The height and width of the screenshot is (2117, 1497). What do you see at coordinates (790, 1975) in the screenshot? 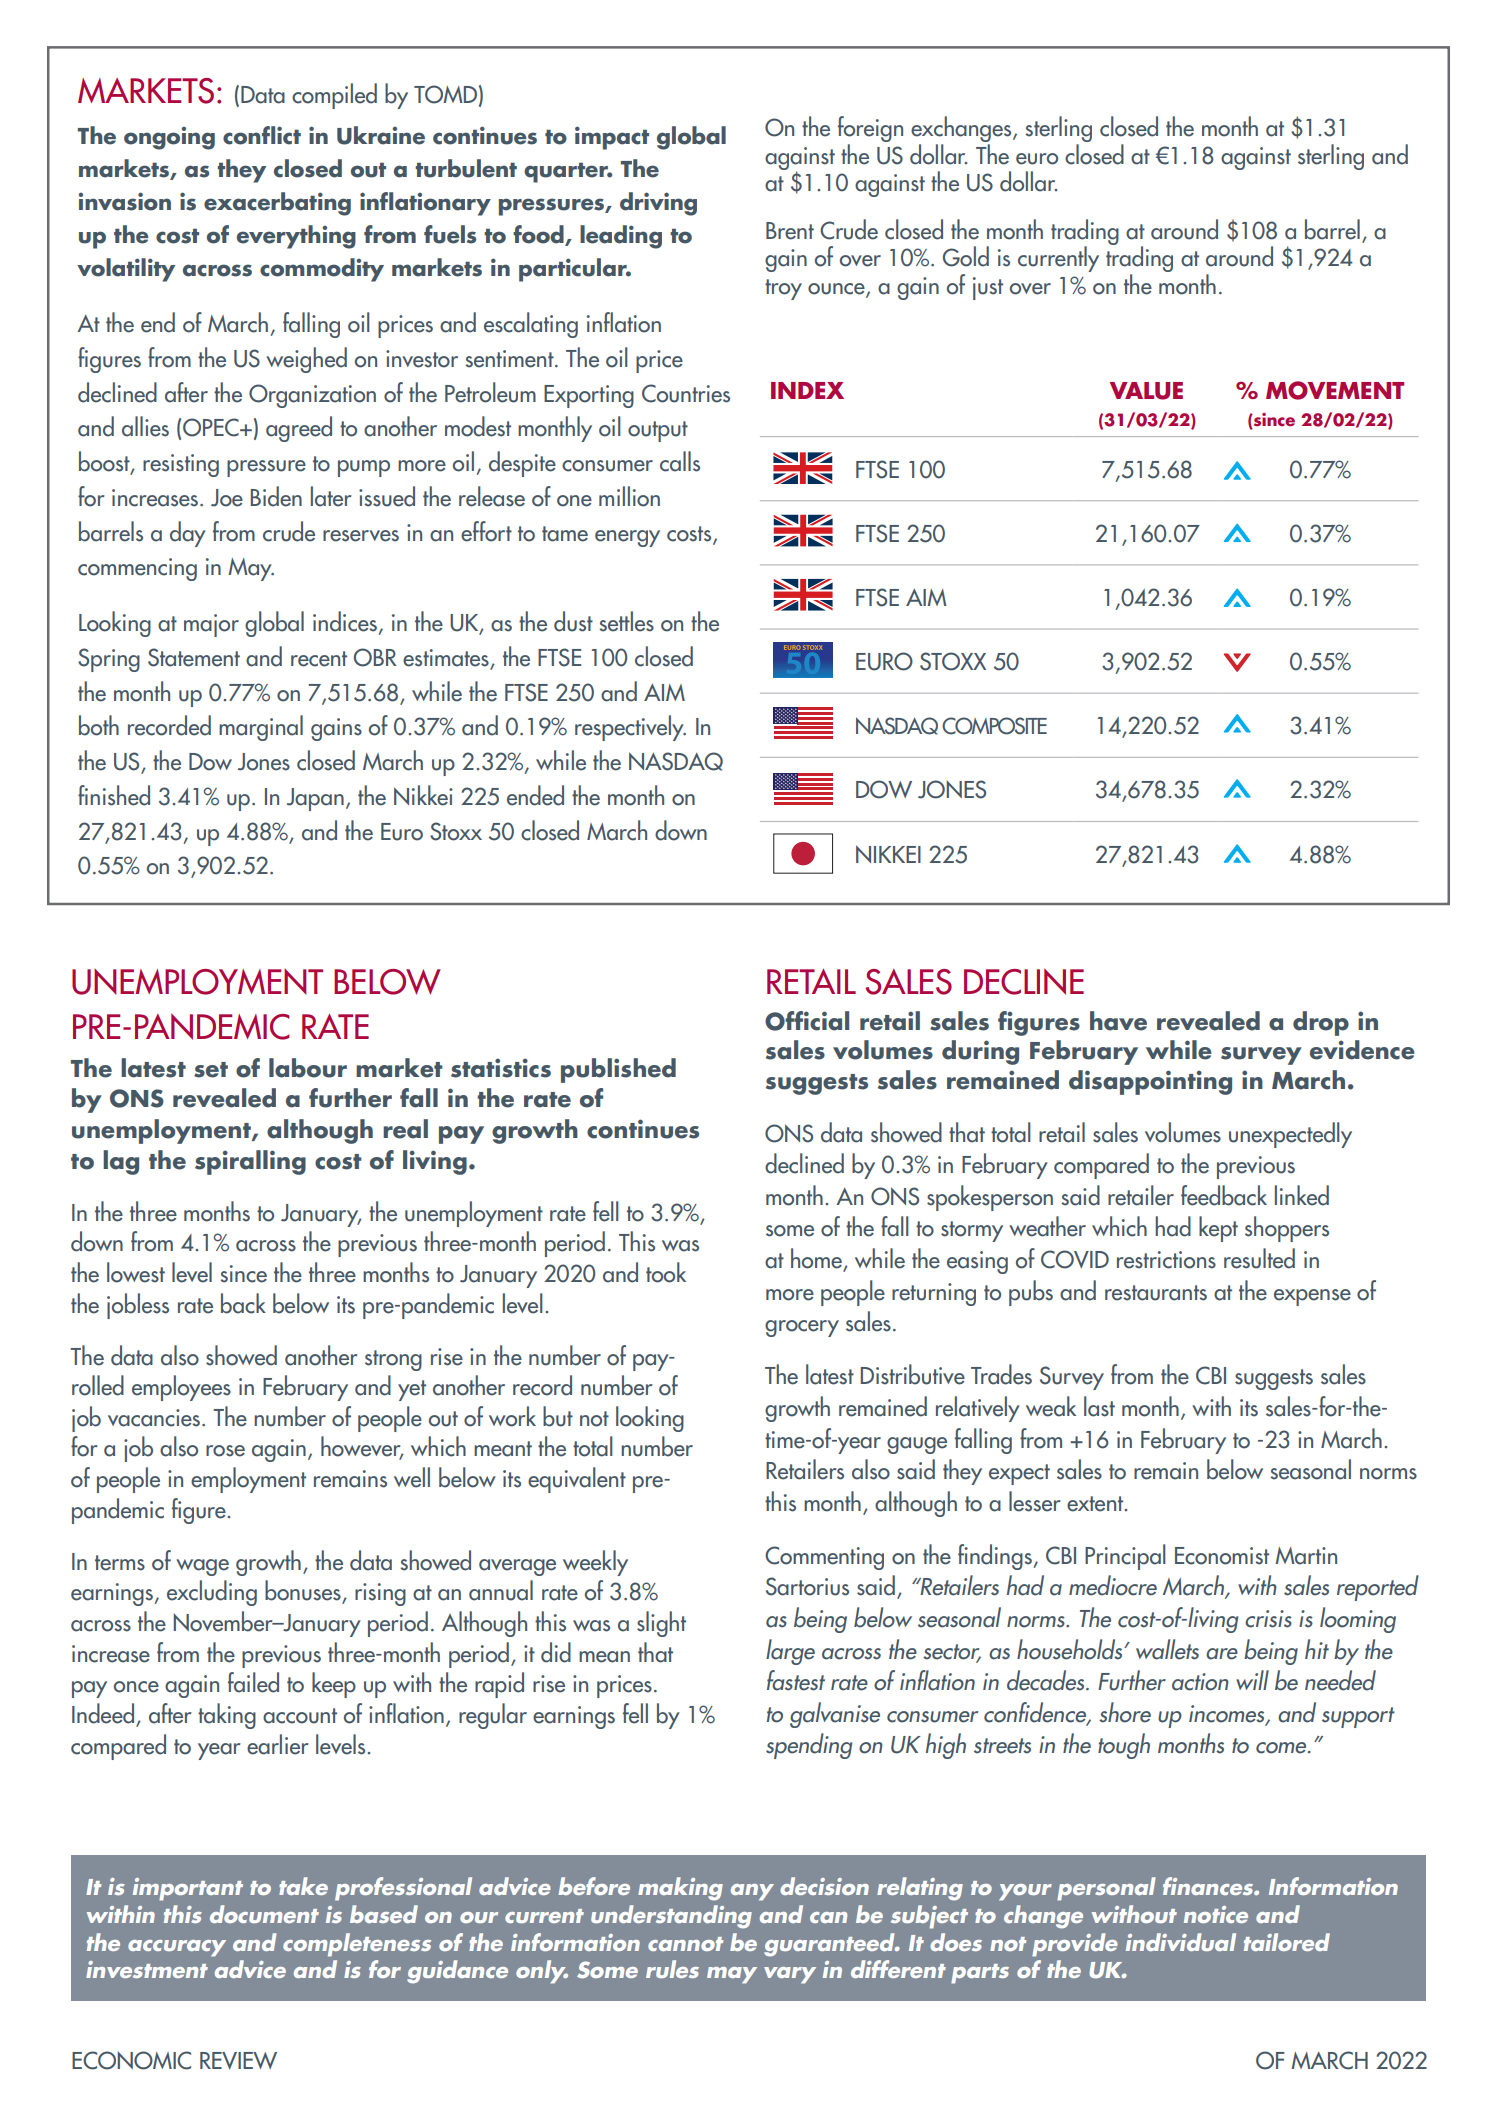
I see `vary` at bounding box center [790, 1975].
